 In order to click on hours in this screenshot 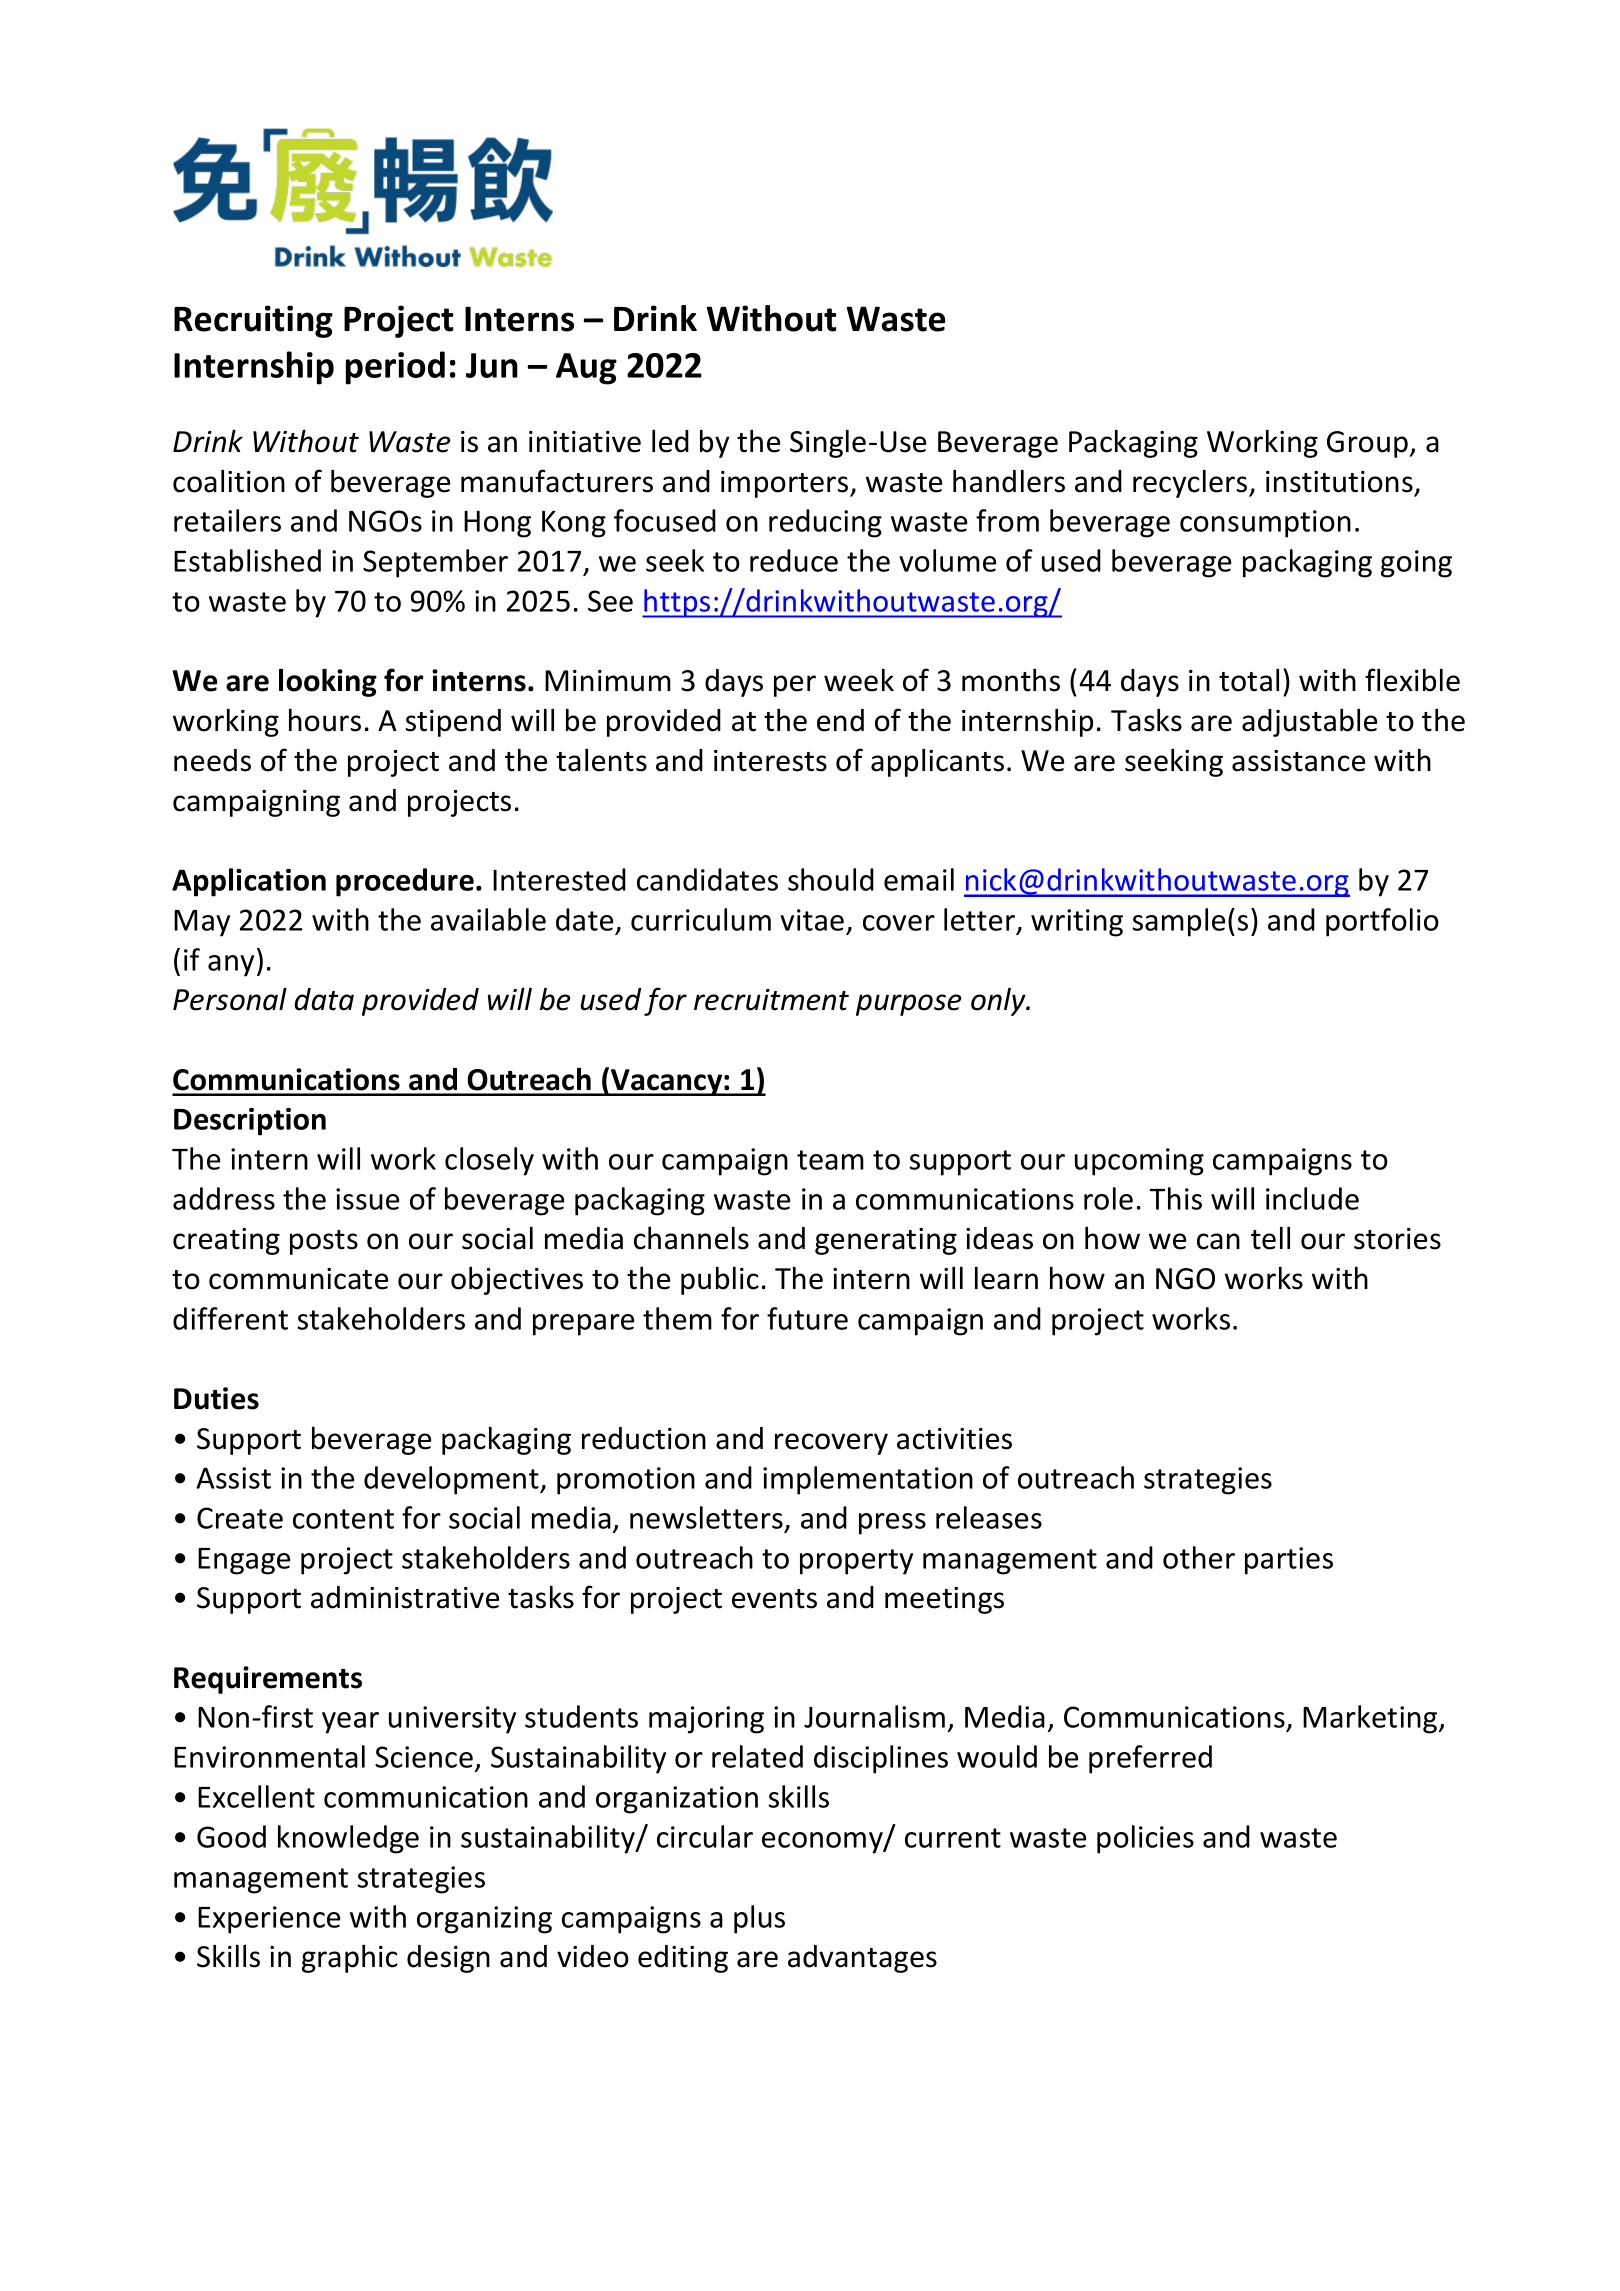, I will do `click(325, 720)`.
